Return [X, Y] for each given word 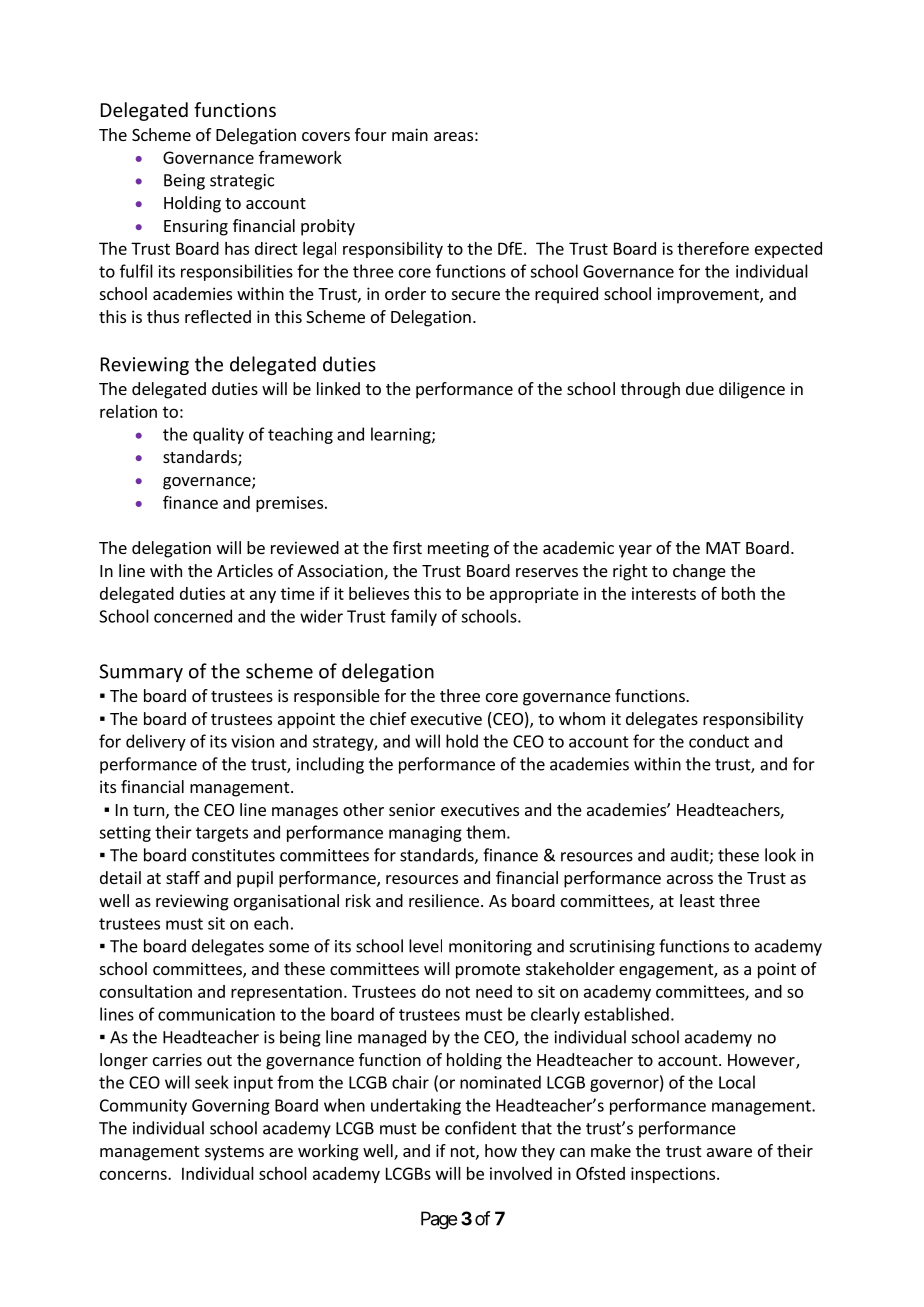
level [425, 946]
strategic [242, 182]
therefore [713, 248]
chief [388, 718]
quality [218, 435]
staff [183, 877]
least [697, 900]
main [410, 134]
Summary [141, 673]
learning [402, 435]
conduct [719, 741]
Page [439, 1220]
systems [234, 1153]
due [700, 388]
